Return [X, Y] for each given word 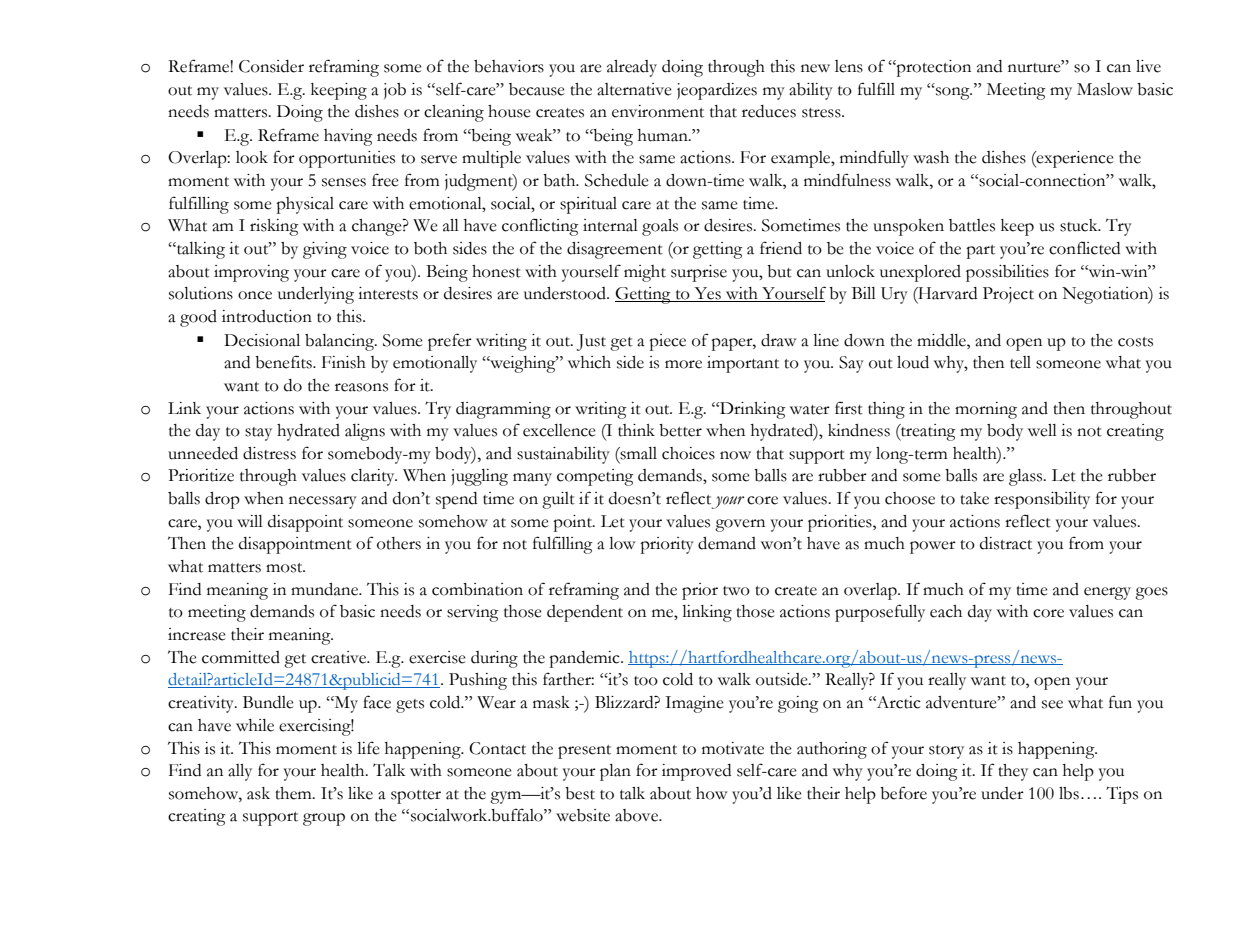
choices [688, 453]
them [294, 793]
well [1042, 430]
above [638, 815]
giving [325, 250]
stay [258, 434]
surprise [699, 273]
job [395, 91]
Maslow [1105, 89]
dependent [585, 613]
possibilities [1007, 273]
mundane [326, 589]
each [946, 611]
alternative [634, 89]
